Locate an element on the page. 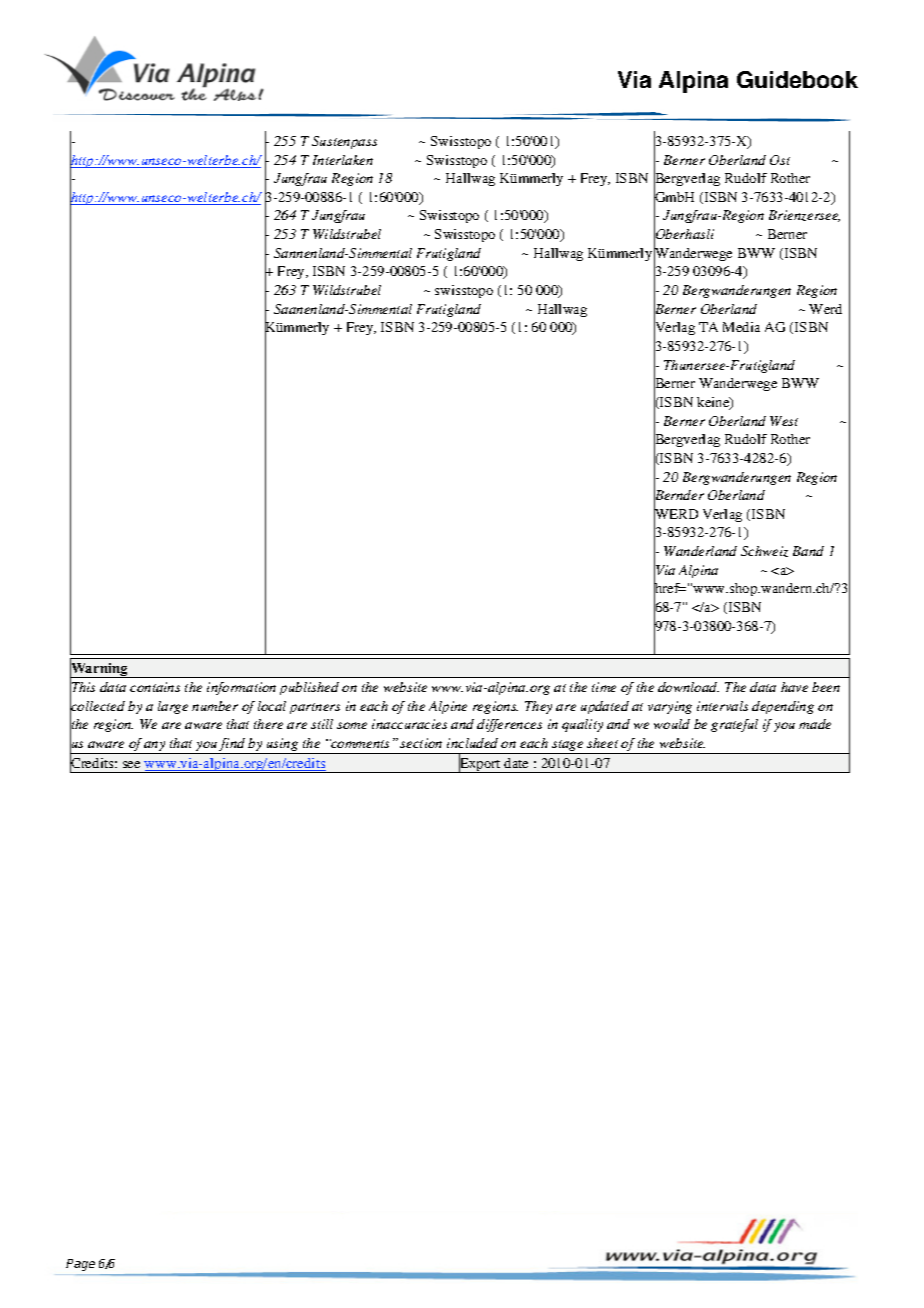 The width and height of the page is (924, 1308). Page is located at coordinates (80, 1265).
